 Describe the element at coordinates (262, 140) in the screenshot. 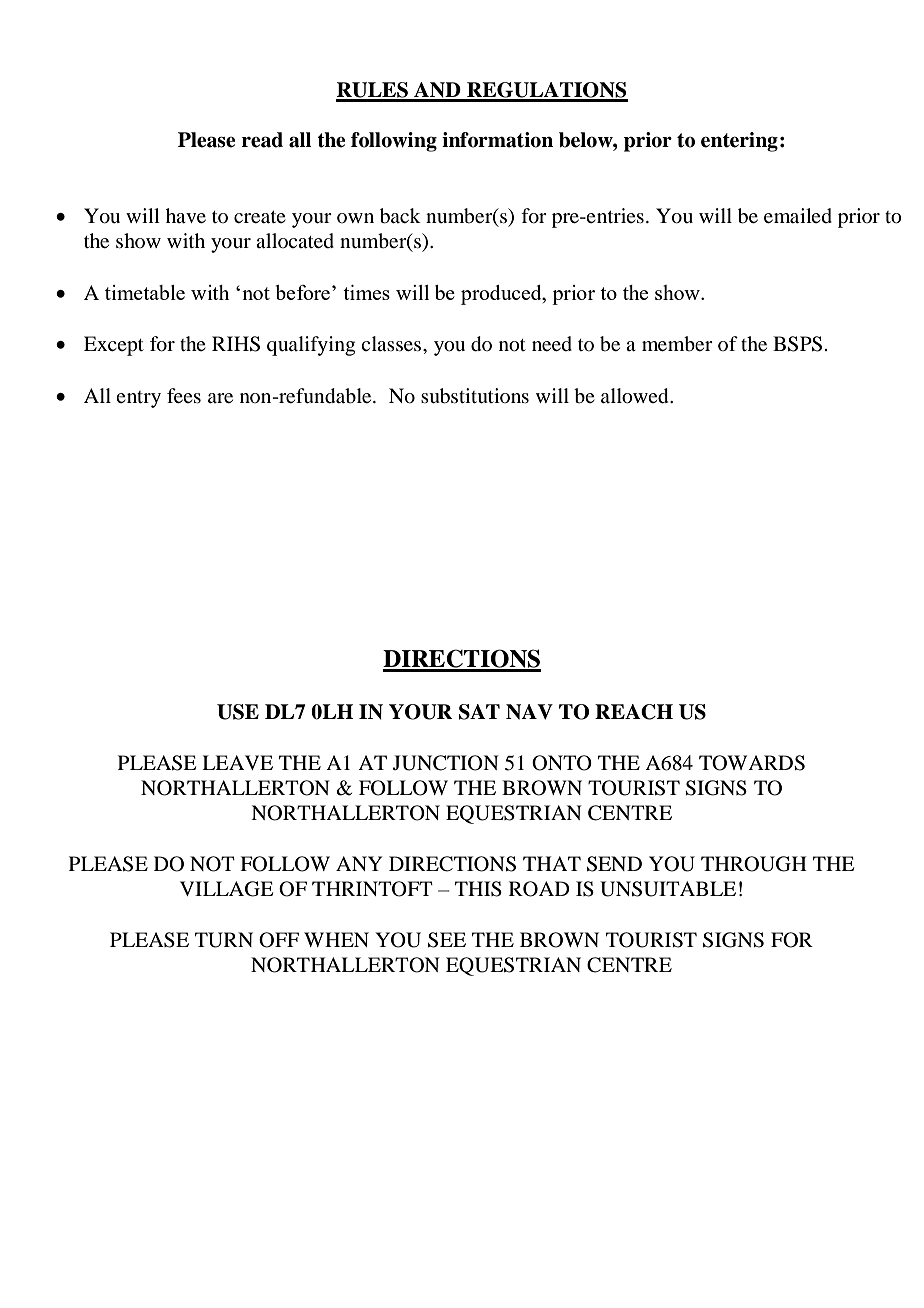

I see `read` at that location.
